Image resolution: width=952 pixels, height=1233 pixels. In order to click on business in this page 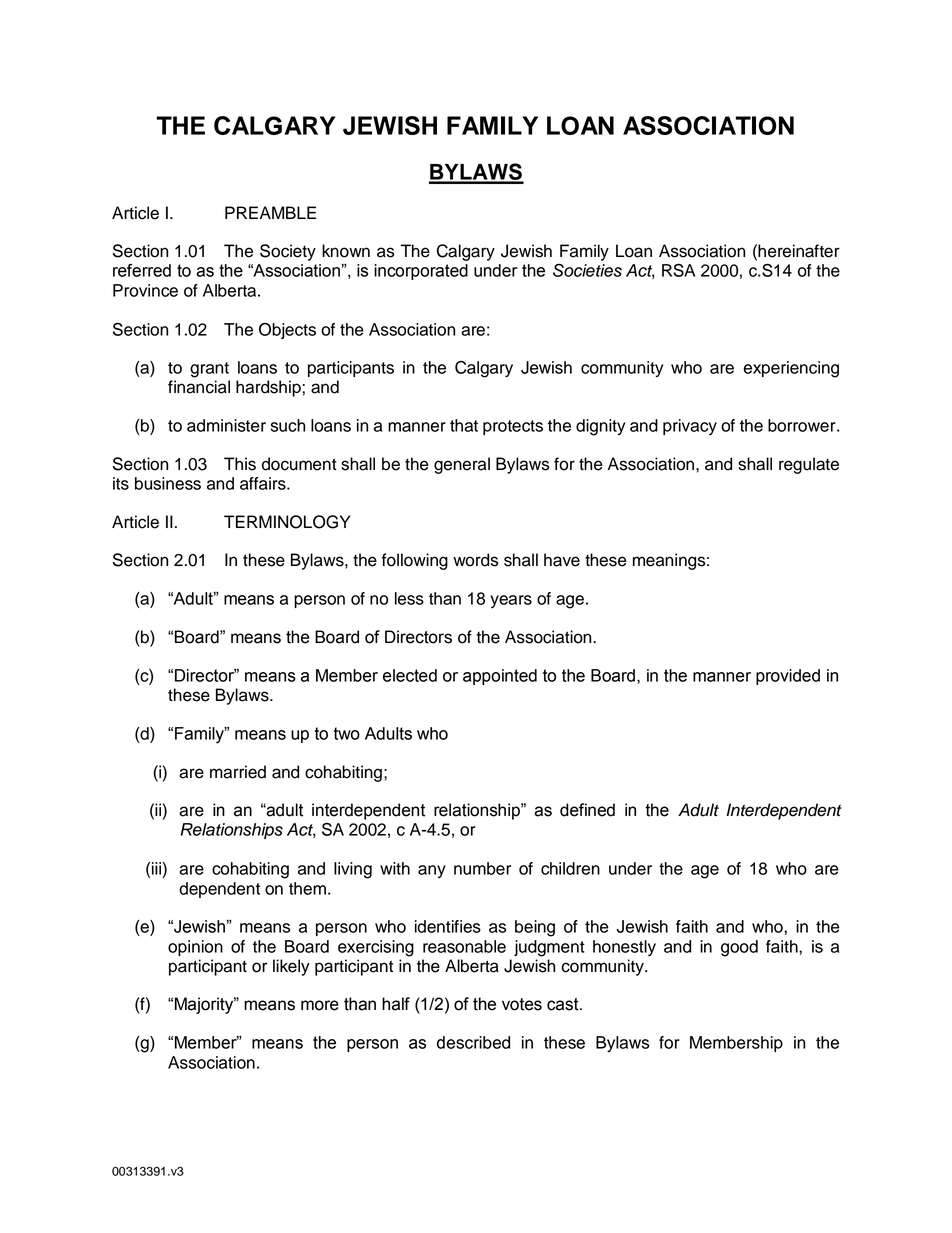, I will do `click(168, 483)`.
